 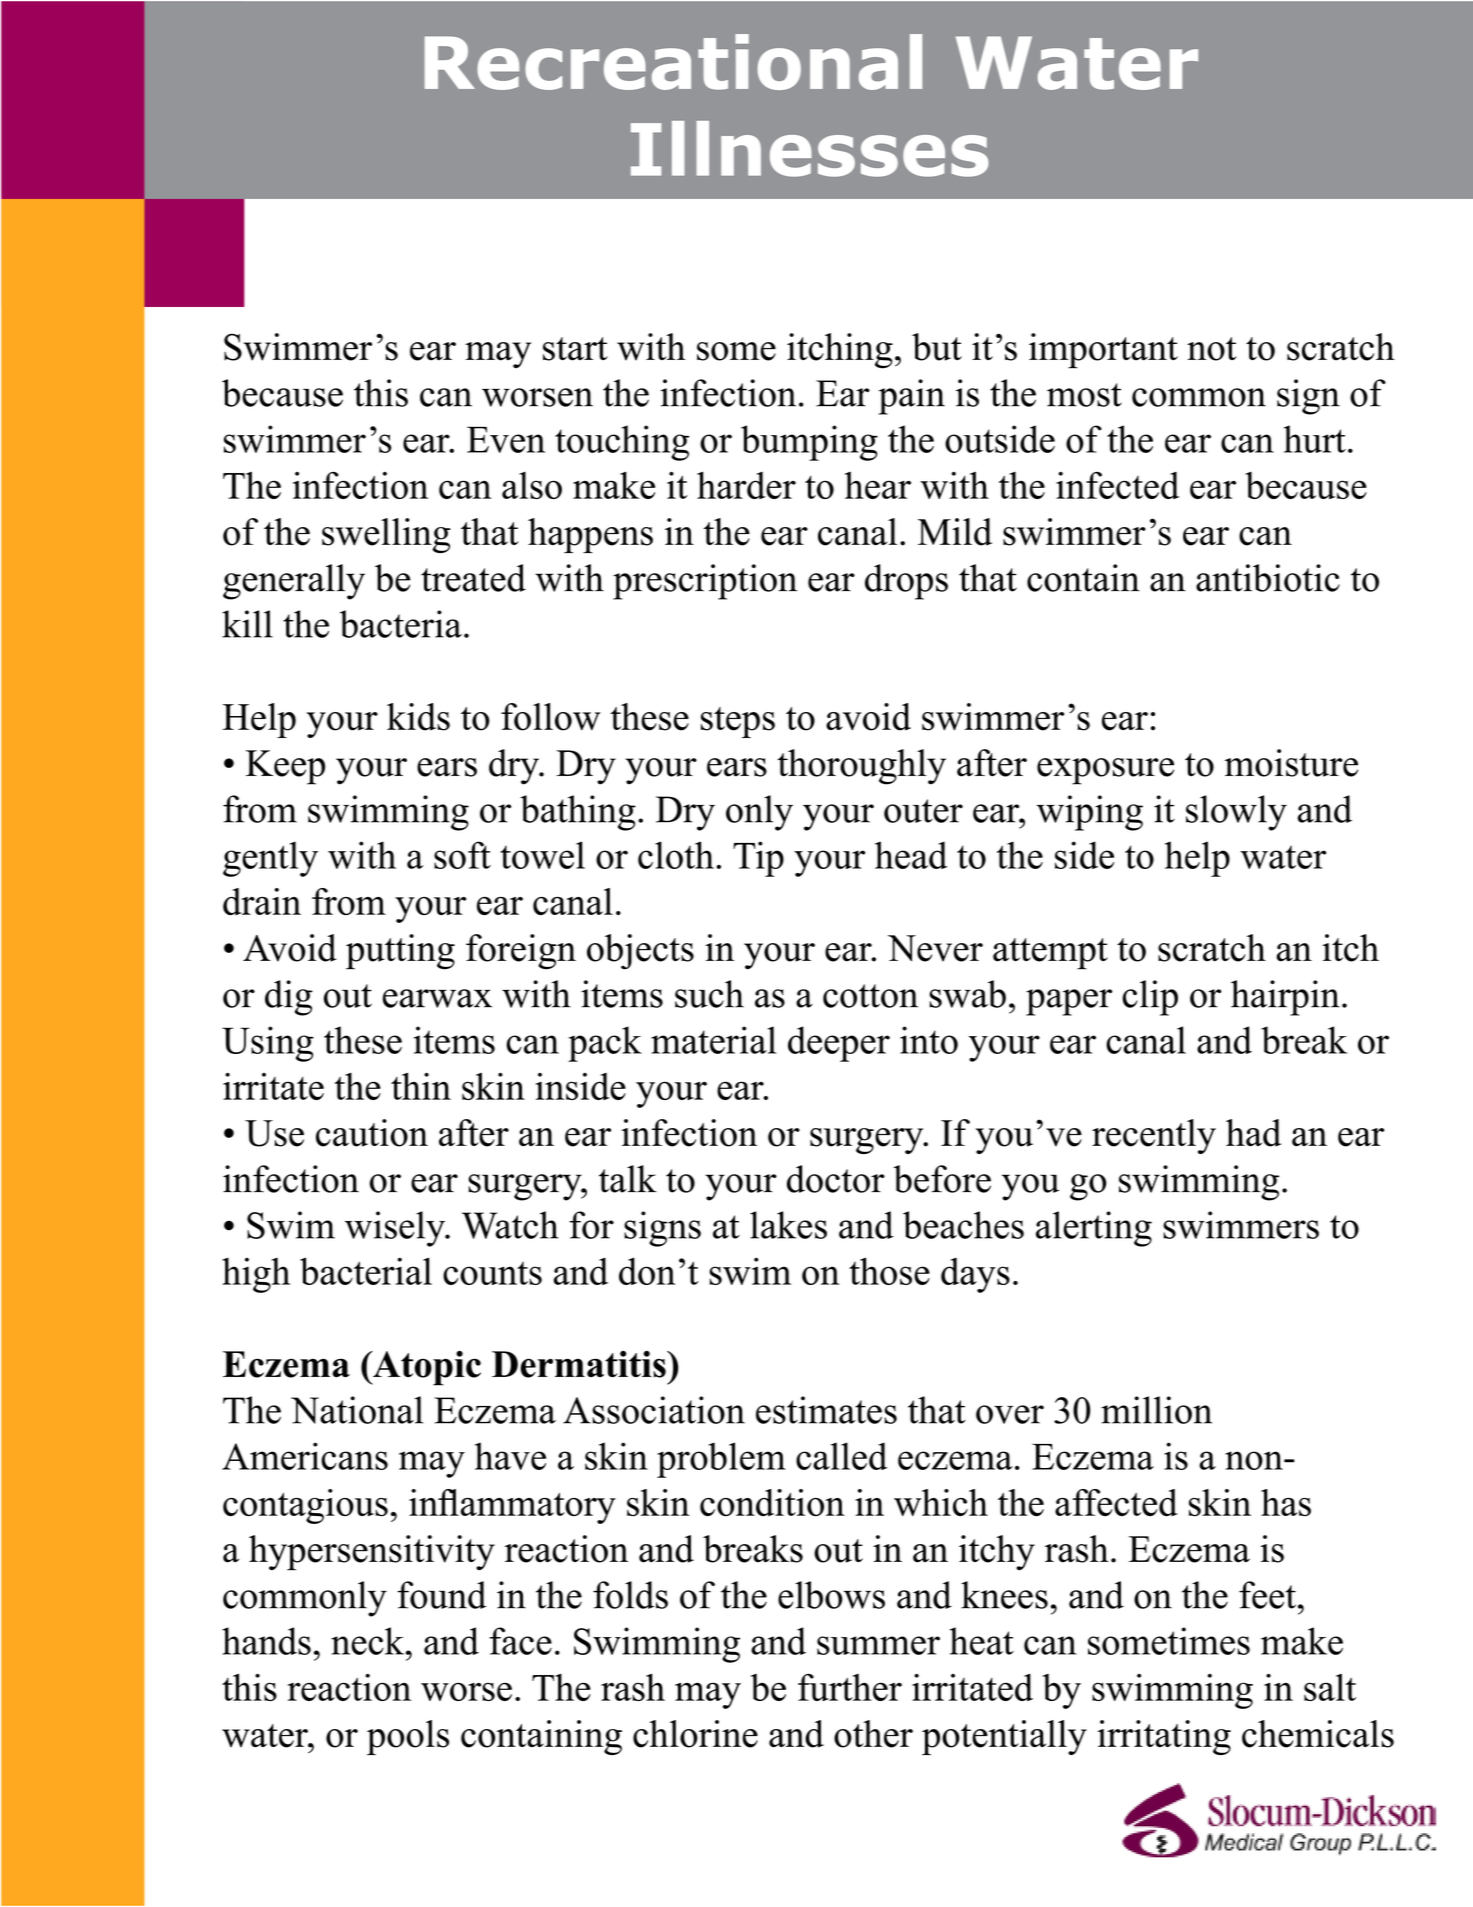 What do you see at coordinates (369, 1641) in the screenshot?
I see `neck` at bounding box center [369, 1641].
